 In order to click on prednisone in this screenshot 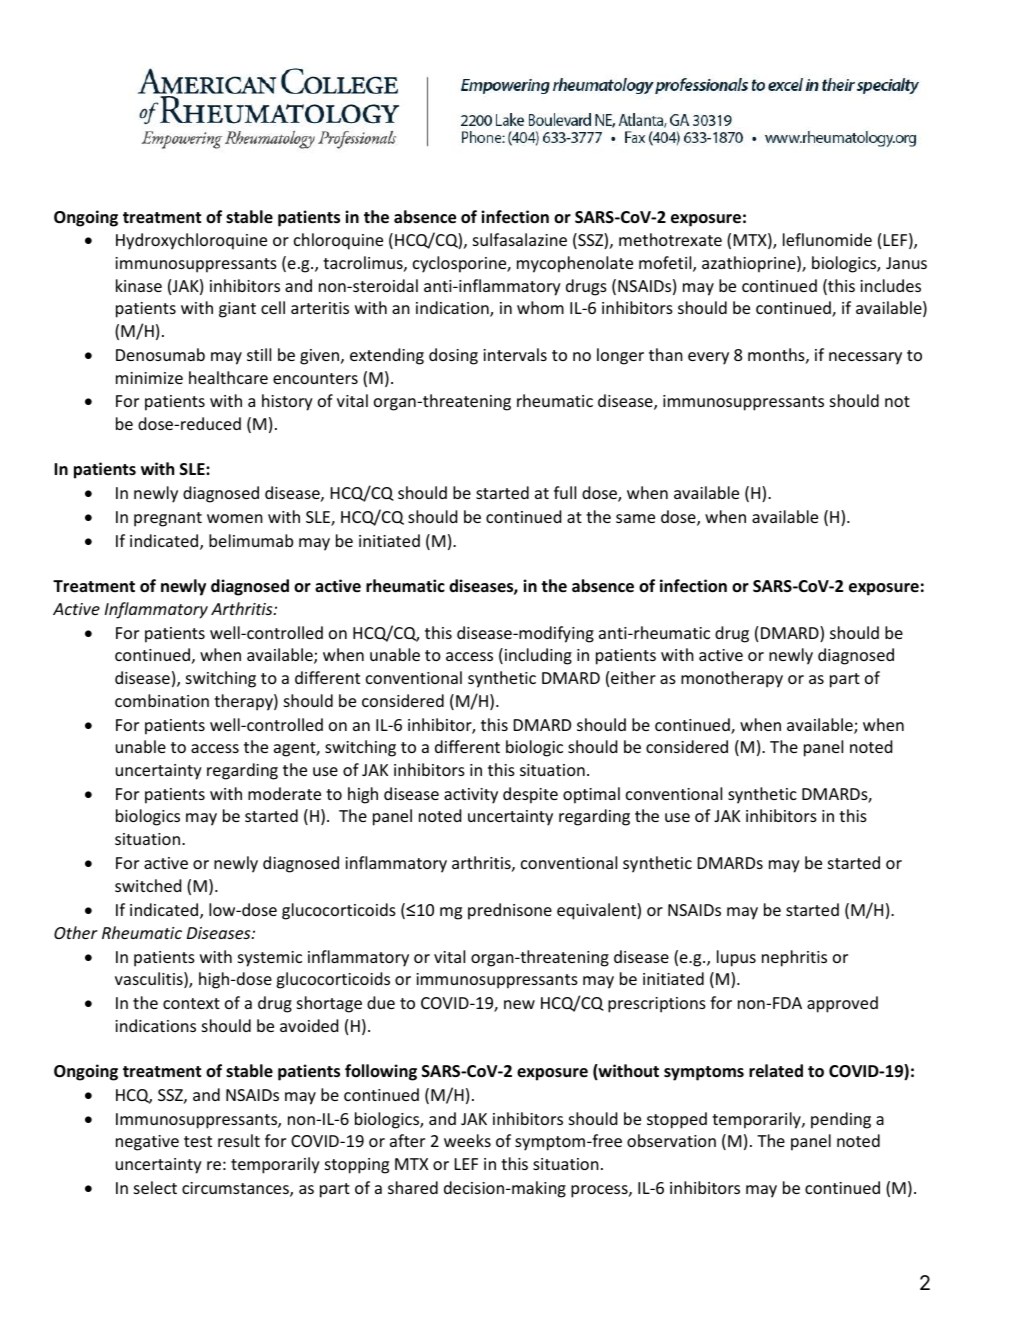, I will do `click(510, 911)`.
